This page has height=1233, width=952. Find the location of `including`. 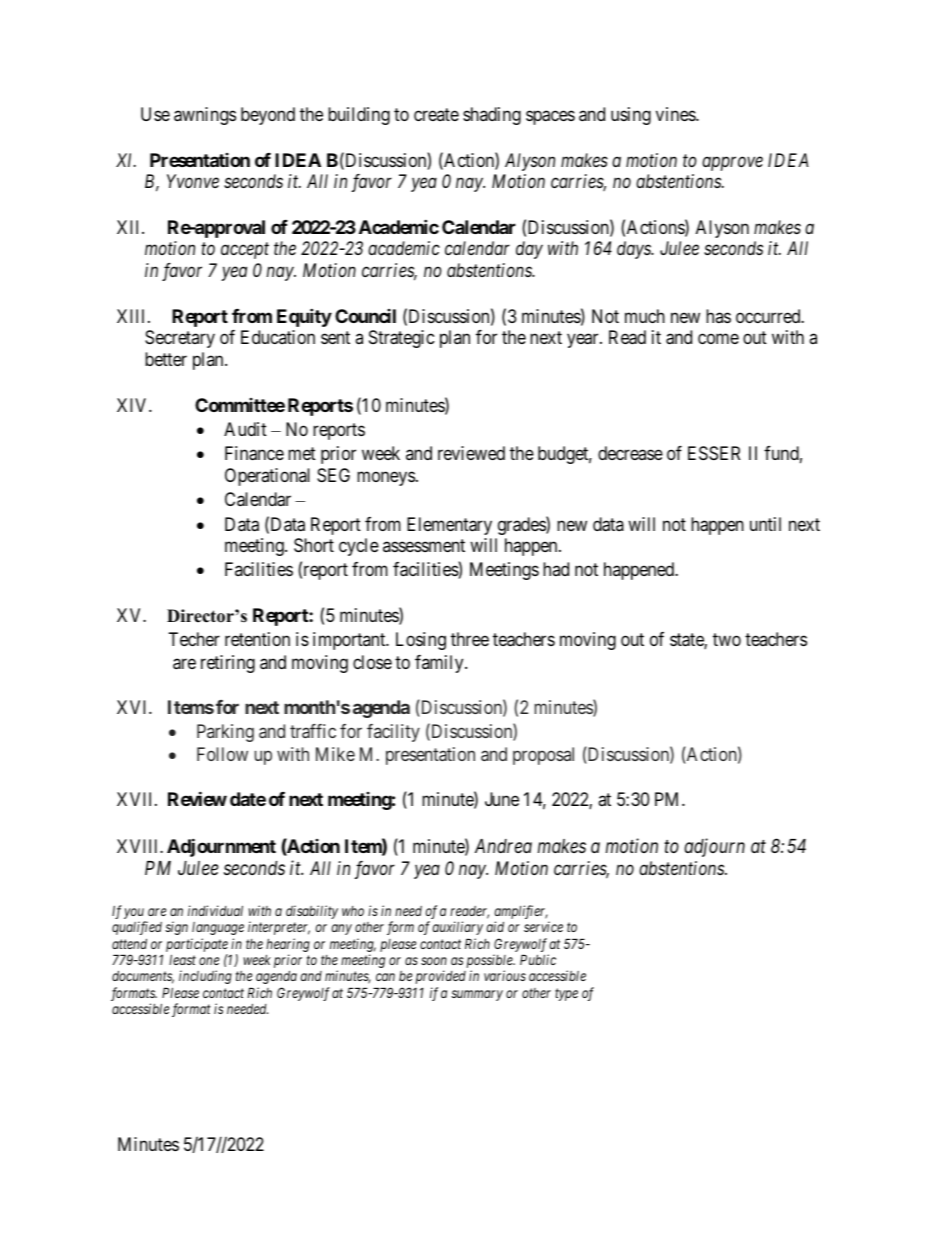

including is located at coordinates (205, 977).
